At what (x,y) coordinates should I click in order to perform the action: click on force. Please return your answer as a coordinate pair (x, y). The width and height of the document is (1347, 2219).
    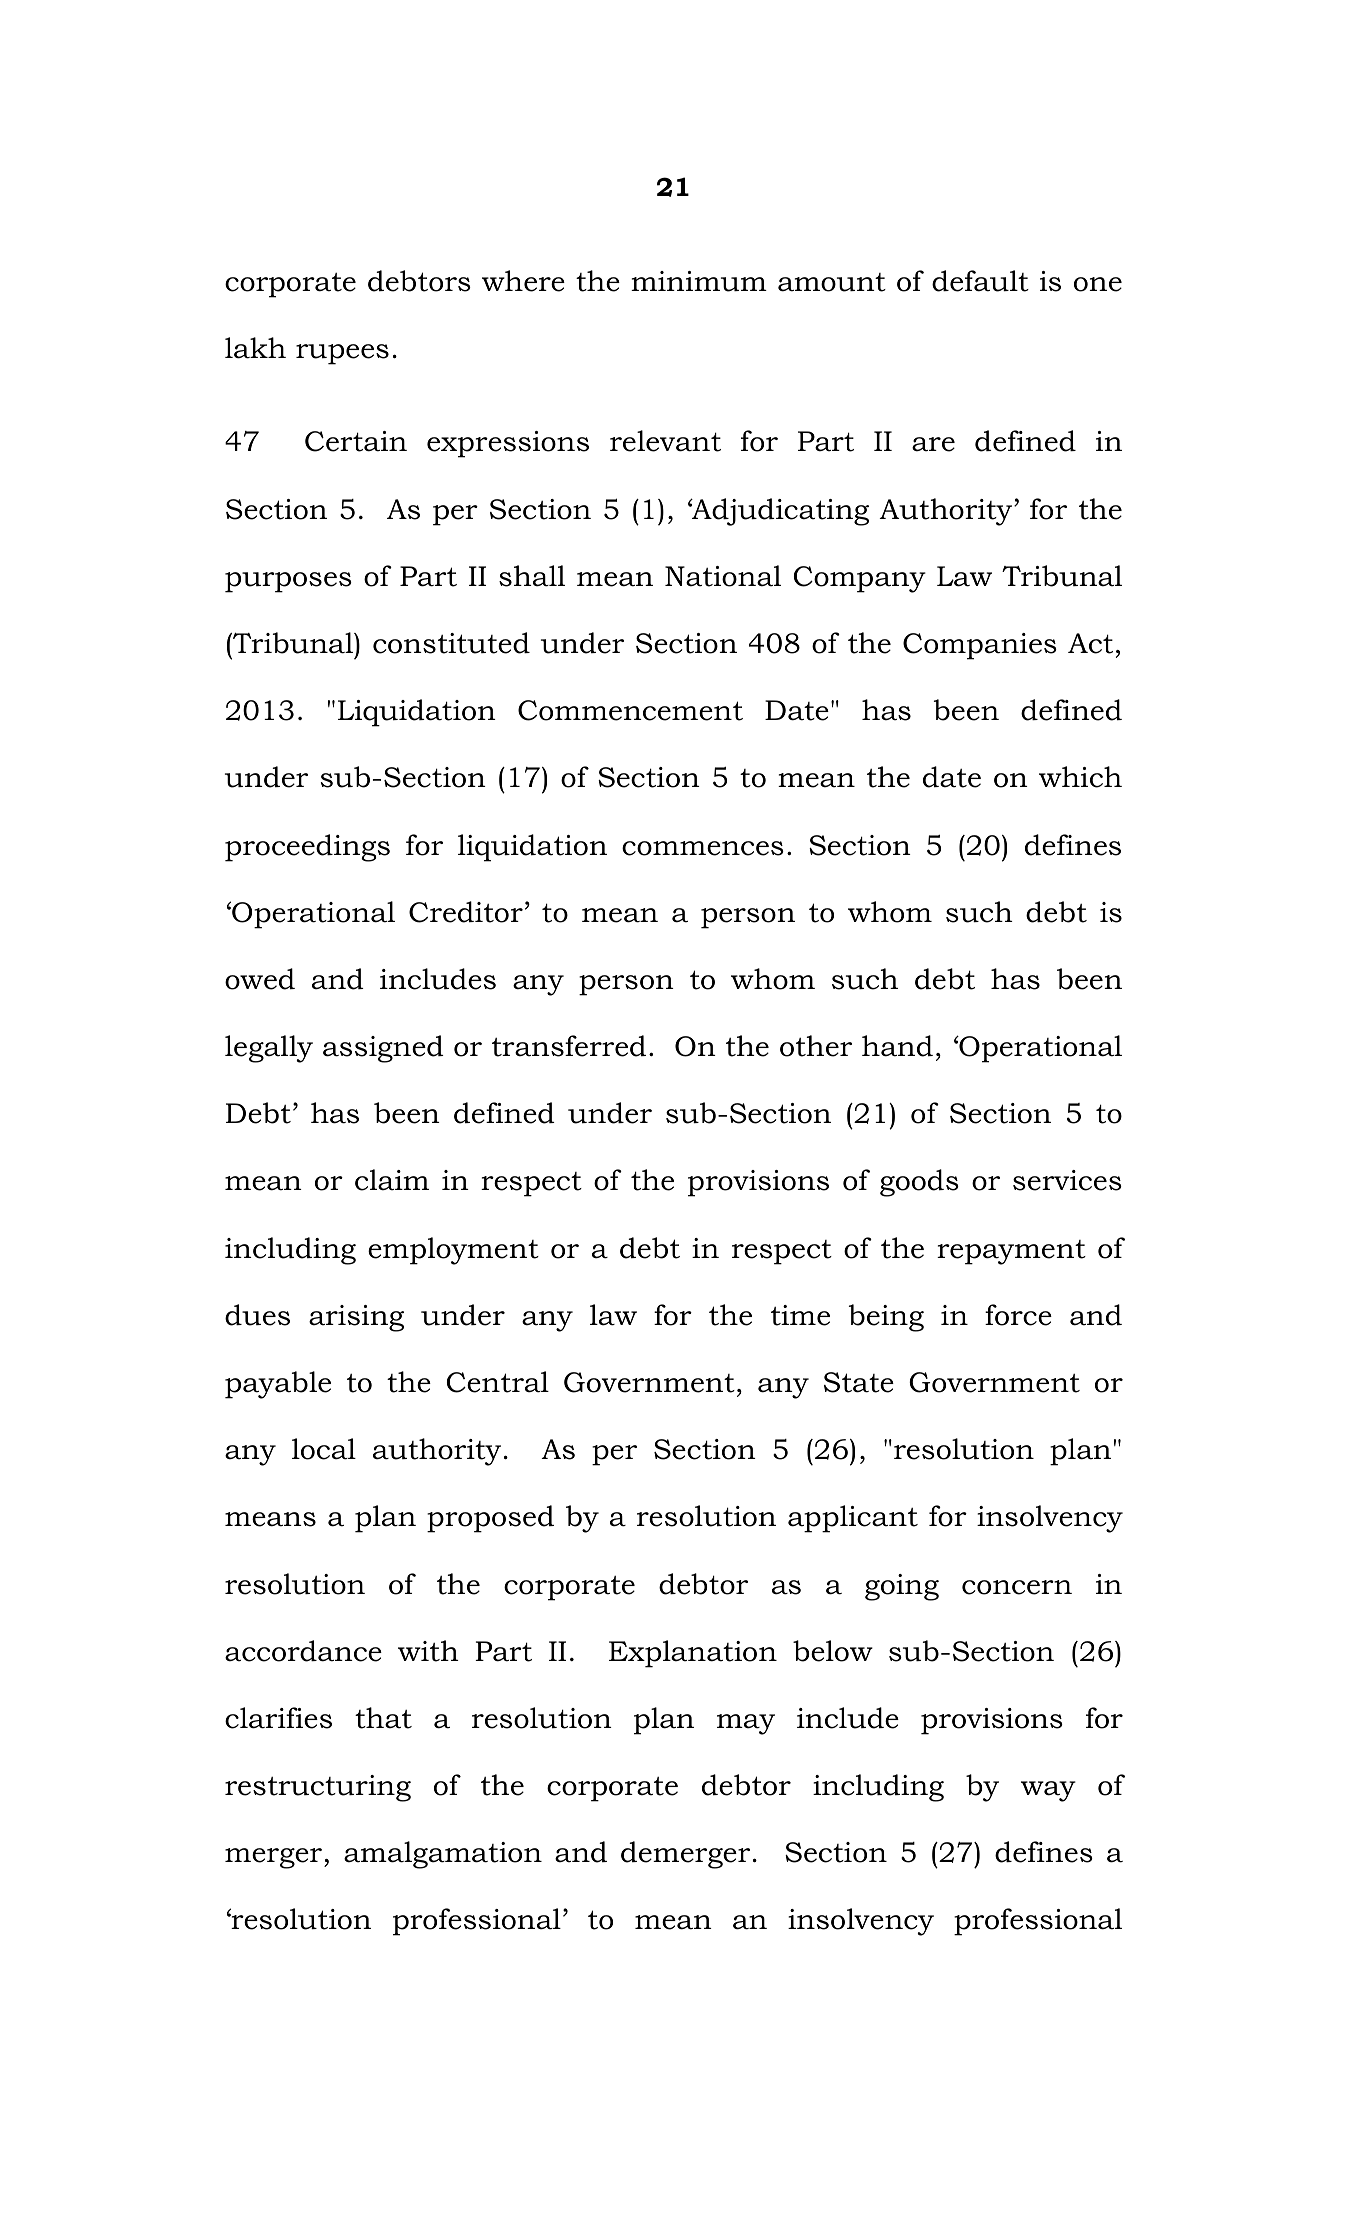
    Looking at the image, I should click on (1018, 1315).
